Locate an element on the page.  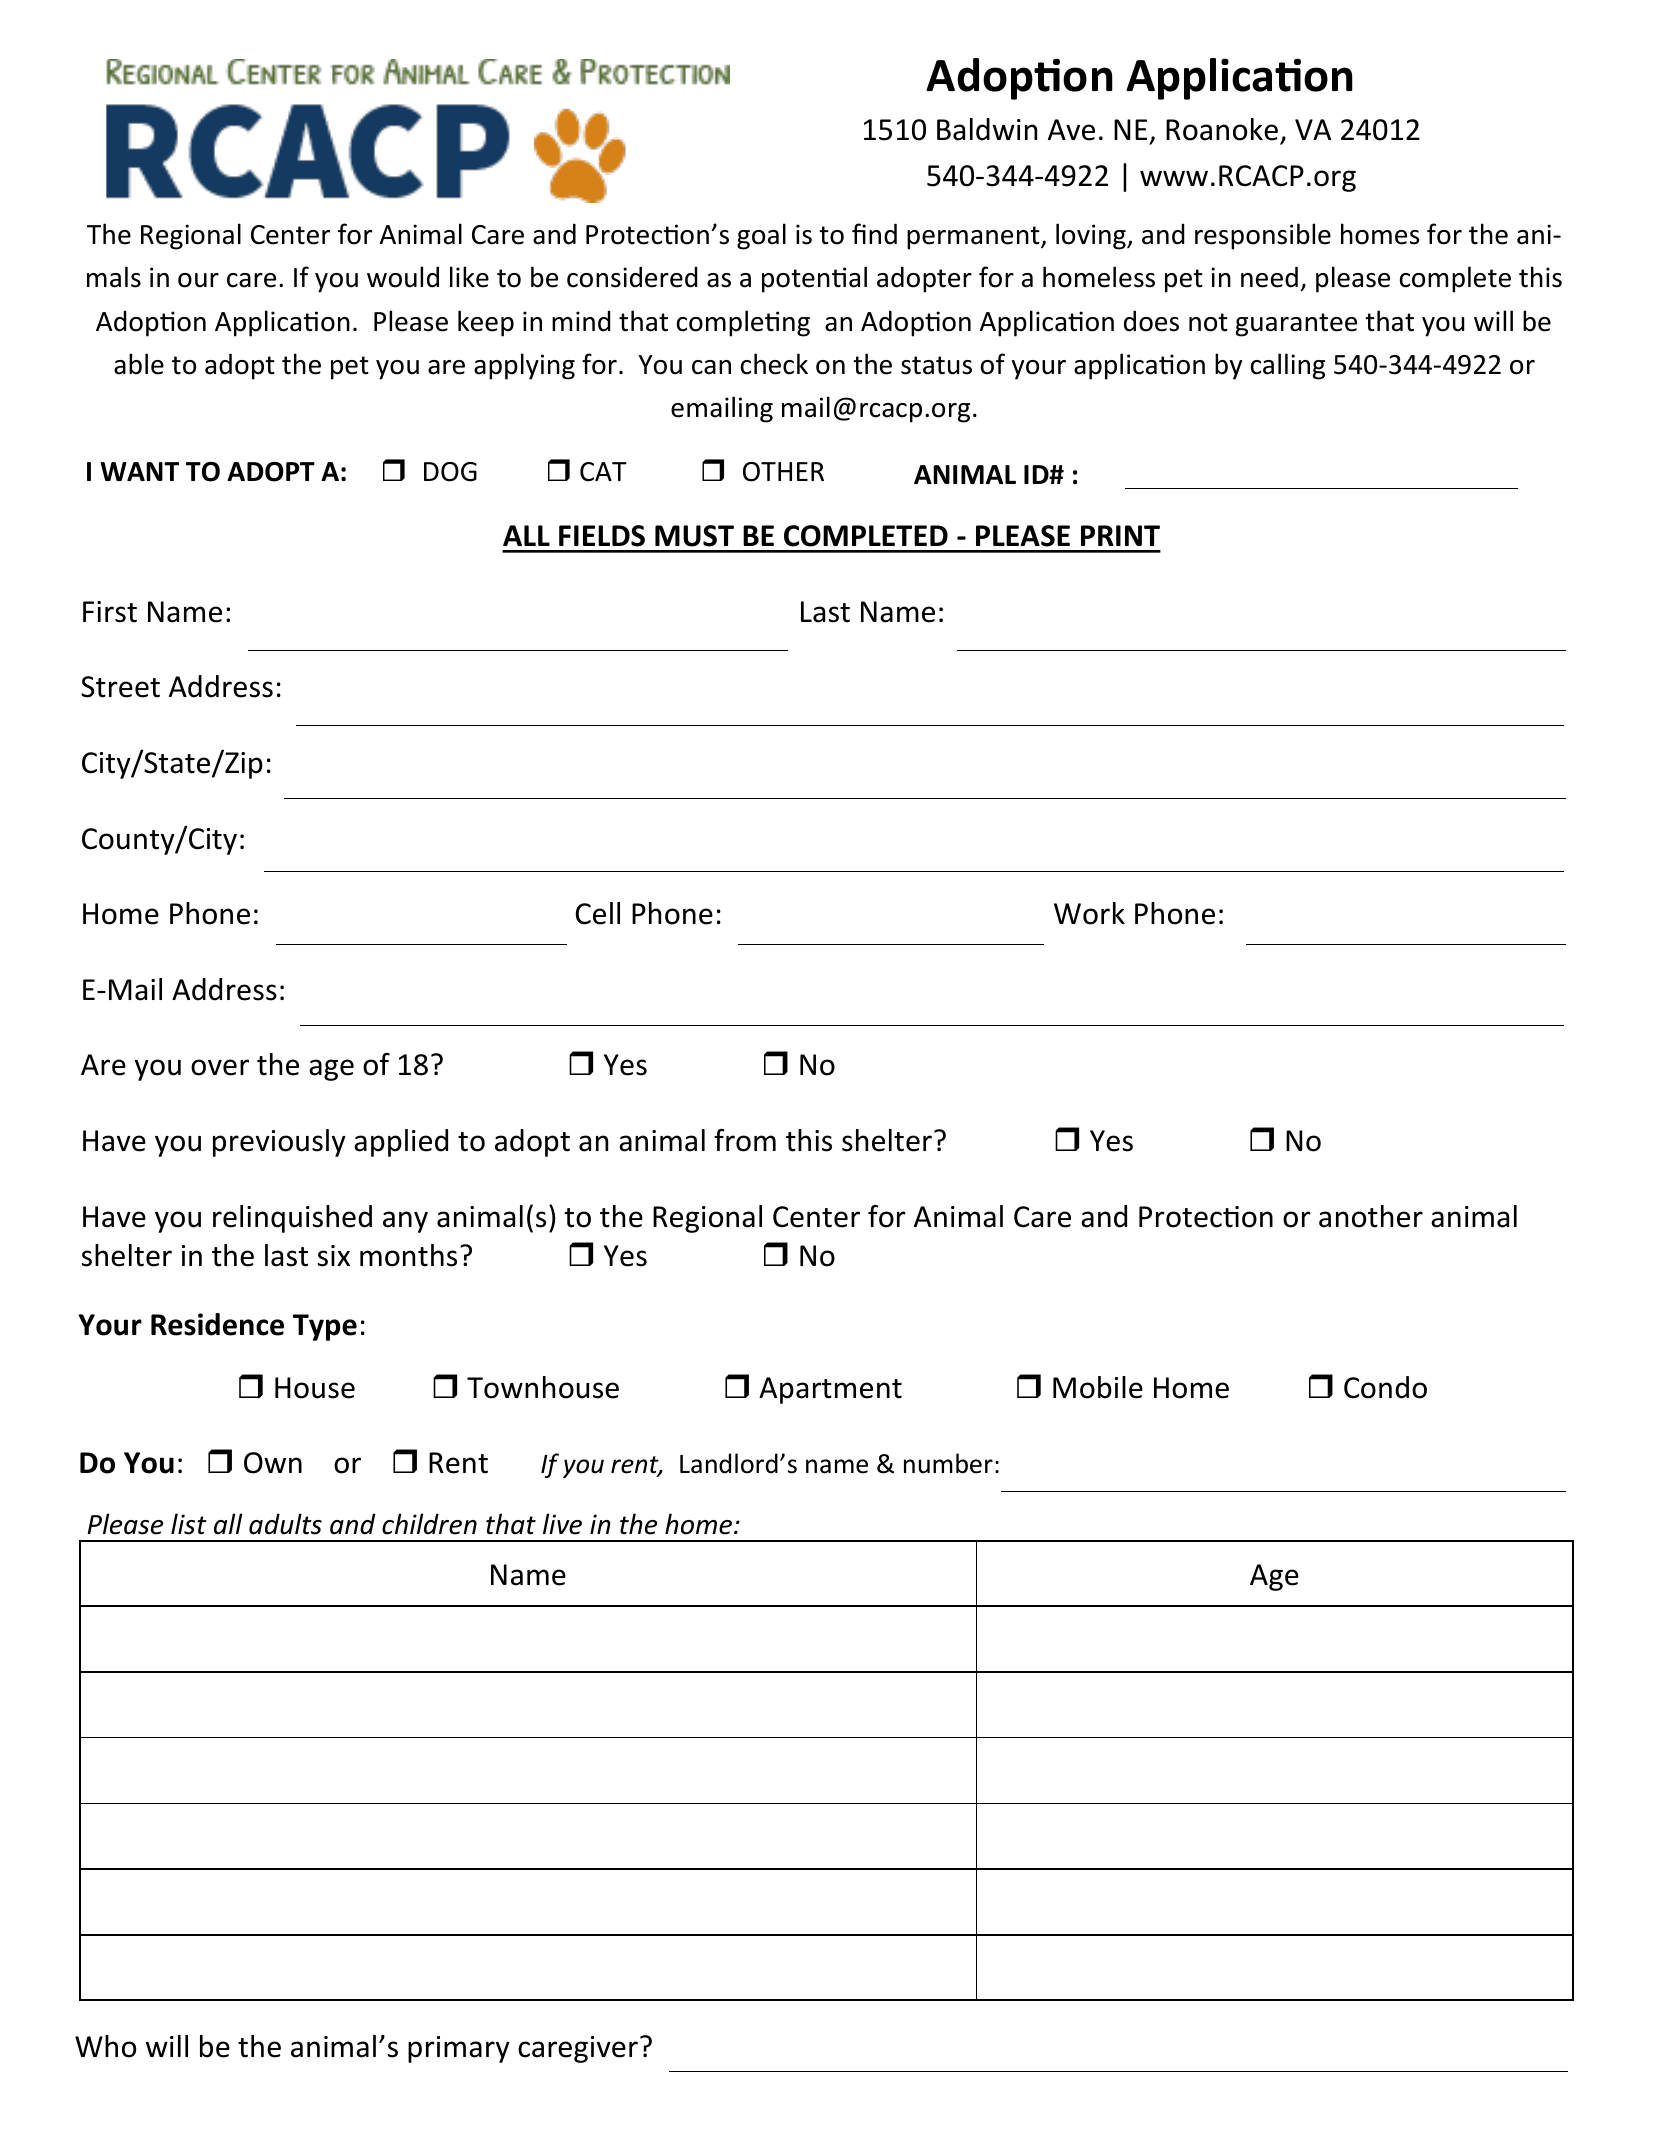
would is located at coordinates (403, 277).
